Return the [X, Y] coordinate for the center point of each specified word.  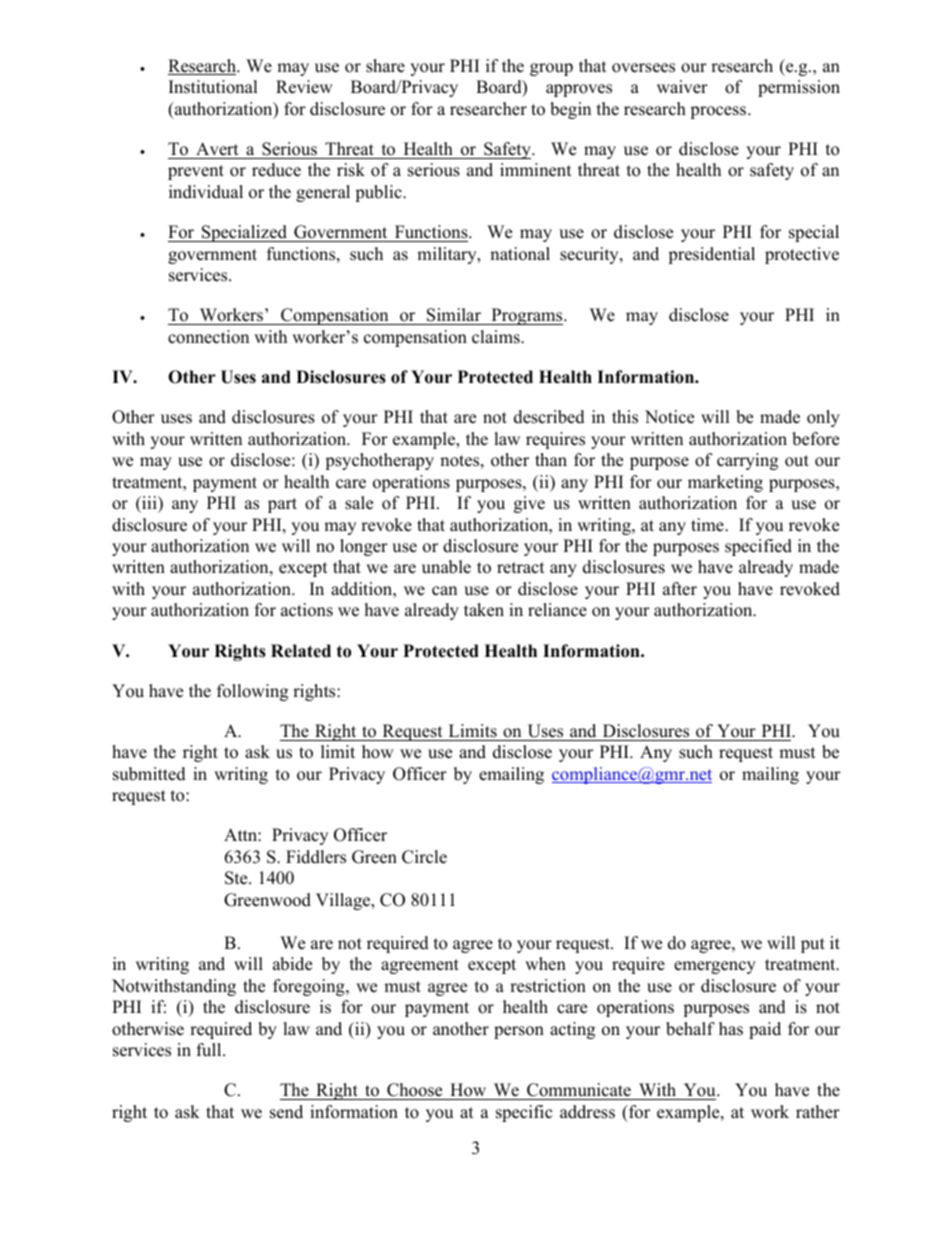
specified [758, 547]
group [551, 69]
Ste [237, 878]
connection [208, 337]
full [210, 1050]
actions [307, 610]
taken [484, 610]
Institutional [213, 87]
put [813, 945]
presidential [711, 255]
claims [497, 337]
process [718, 112]
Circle [424, 857]
